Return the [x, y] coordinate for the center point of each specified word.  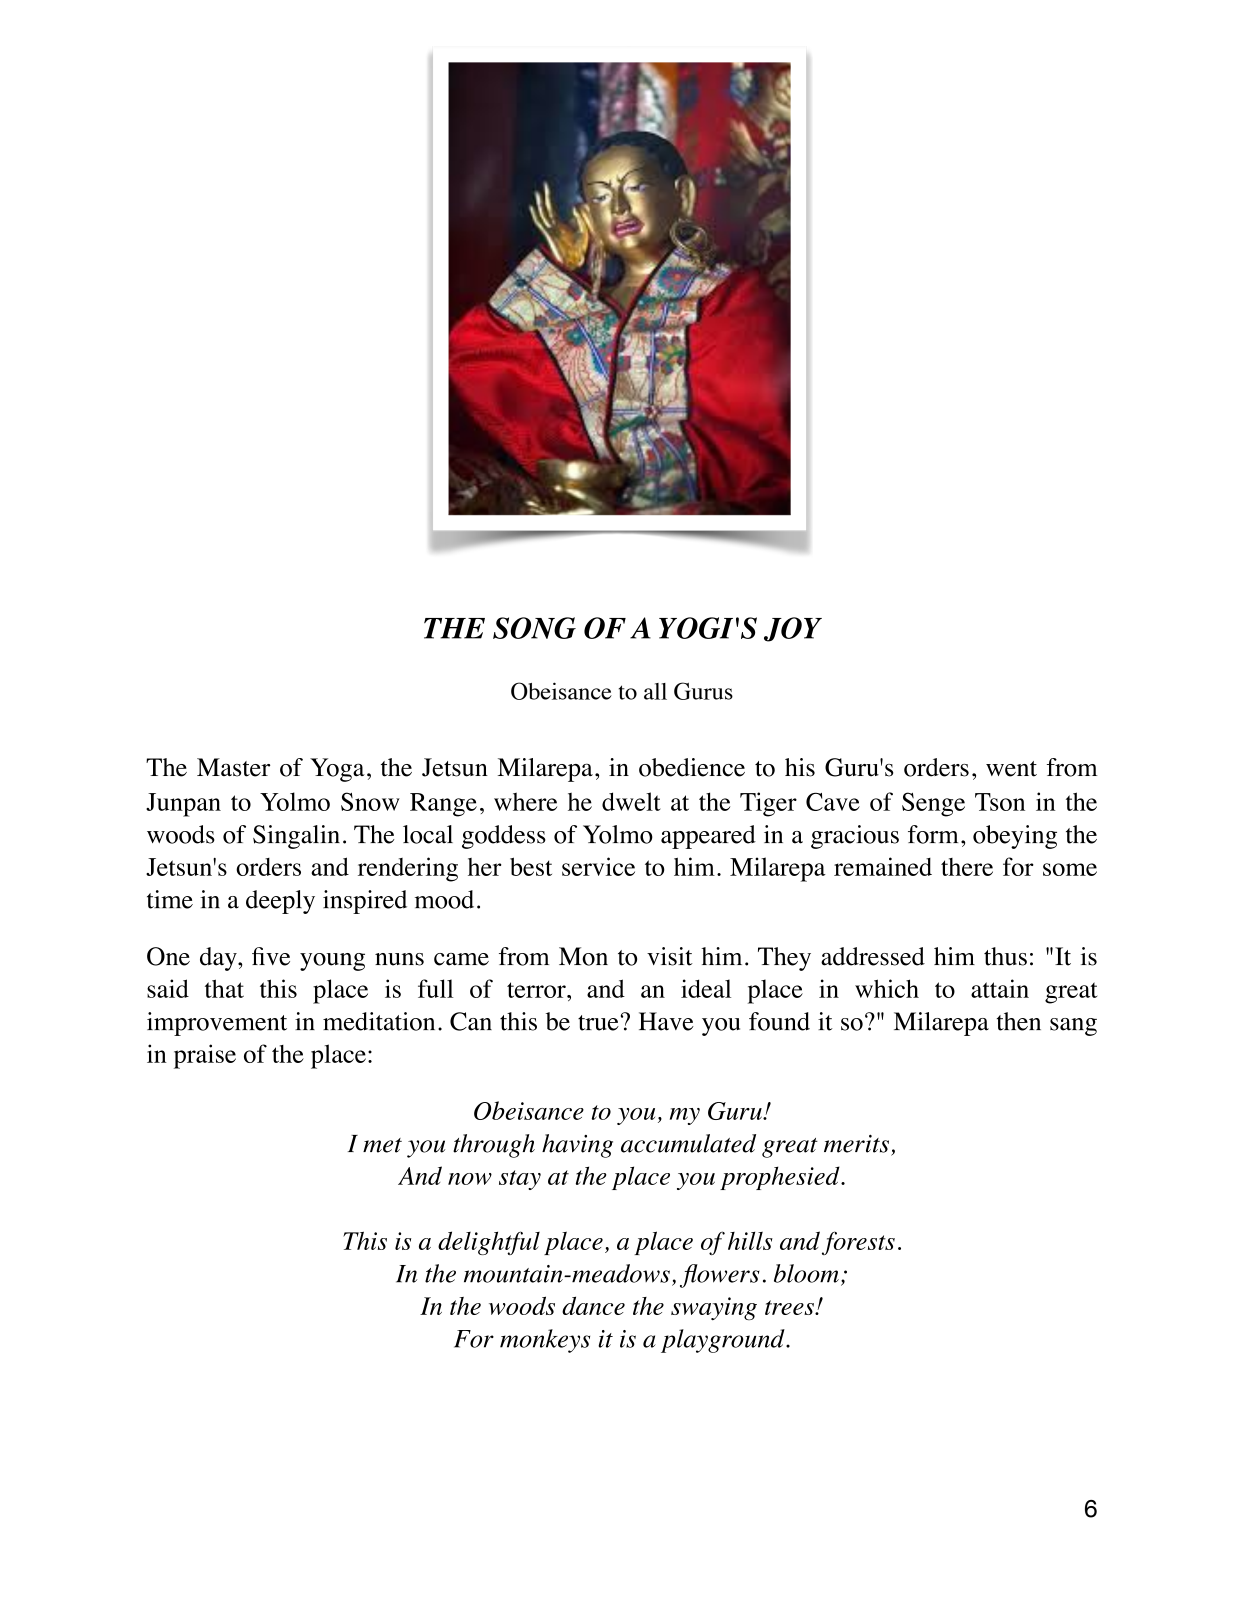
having [577, 1146]
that [224, 988]
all [655, 691]
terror [537, 990]
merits [856, 1144]
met [382, 1145]
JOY [793, 629]
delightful [489, 1243]
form [933, 834]
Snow [370, 801]
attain [1000, 988]
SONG [534, 628]
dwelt [631, 801]
